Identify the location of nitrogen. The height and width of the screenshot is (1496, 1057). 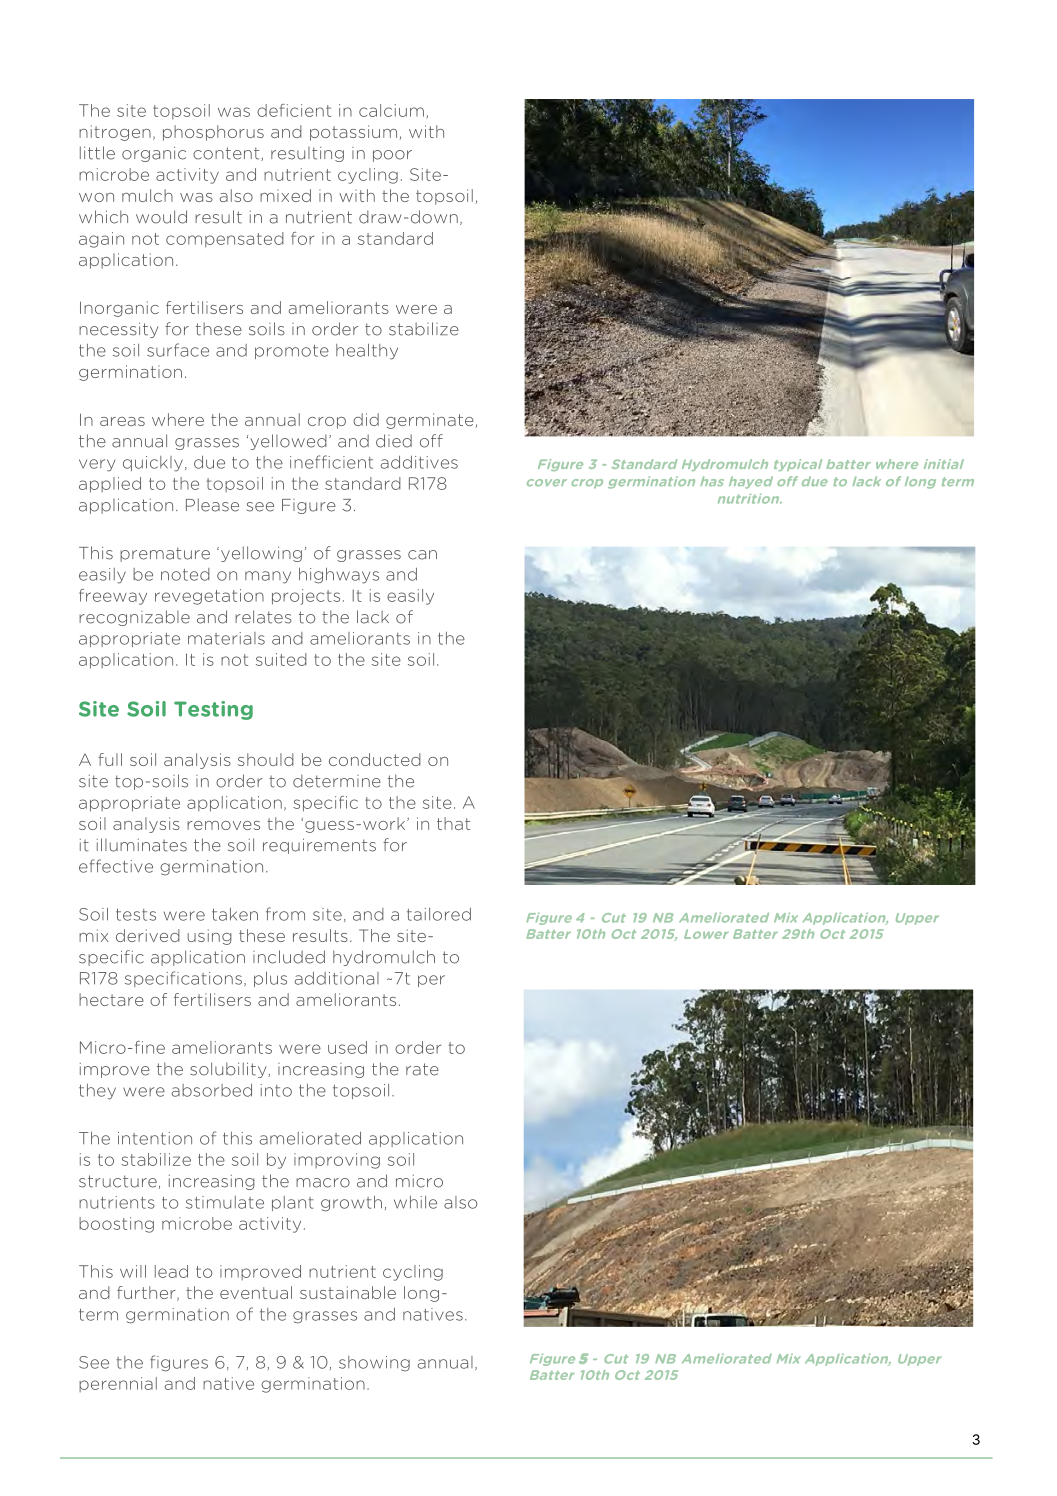
(115, 133).
